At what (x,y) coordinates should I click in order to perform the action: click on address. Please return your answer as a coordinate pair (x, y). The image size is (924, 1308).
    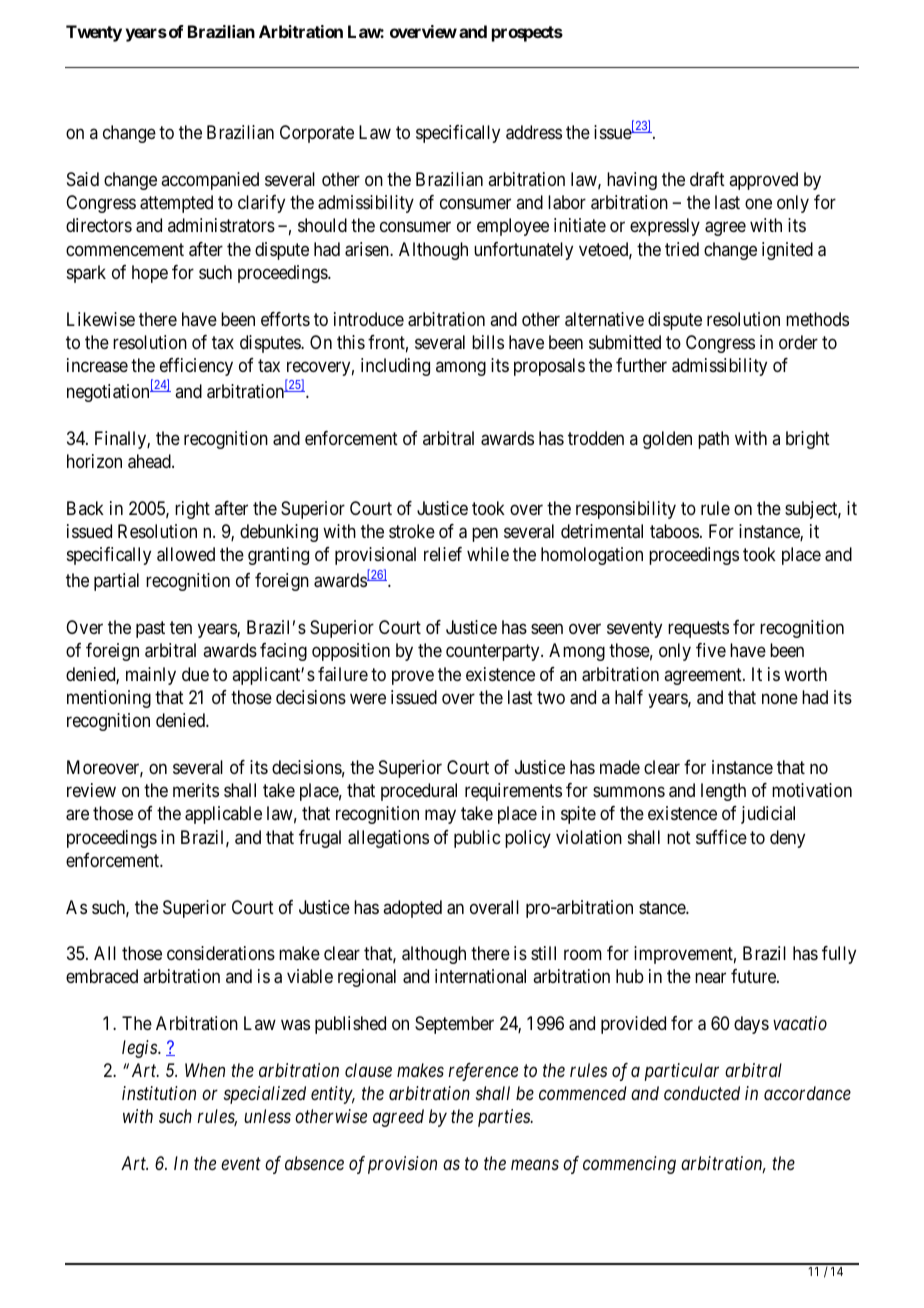
    Looking at the image, I should click on (534, 132).
